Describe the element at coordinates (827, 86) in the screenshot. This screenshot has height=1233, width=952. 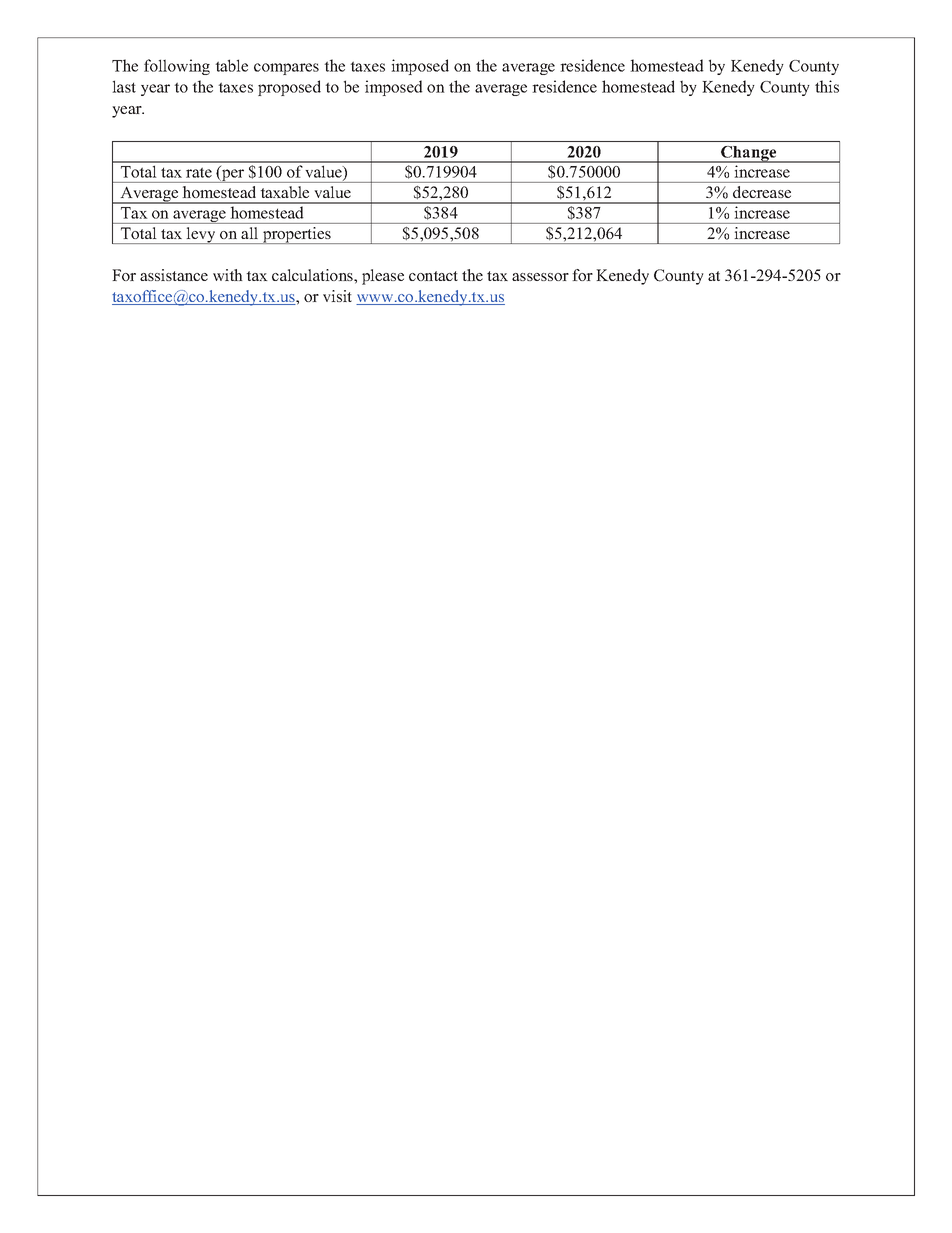
I see `this` at that location.
